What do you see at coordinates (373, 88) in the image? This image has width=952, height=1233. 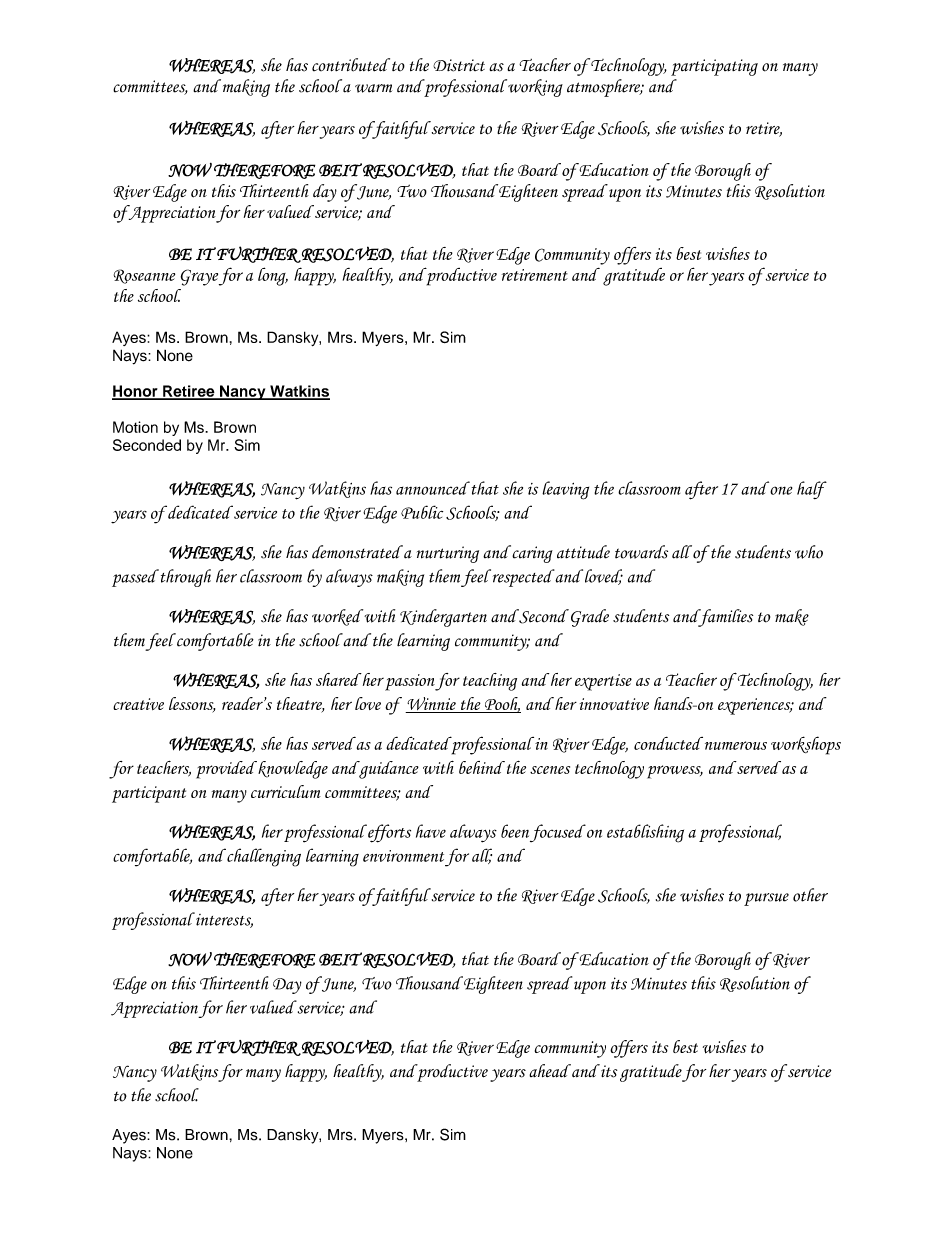 I see `warm` at bounding box center [373, 88].
